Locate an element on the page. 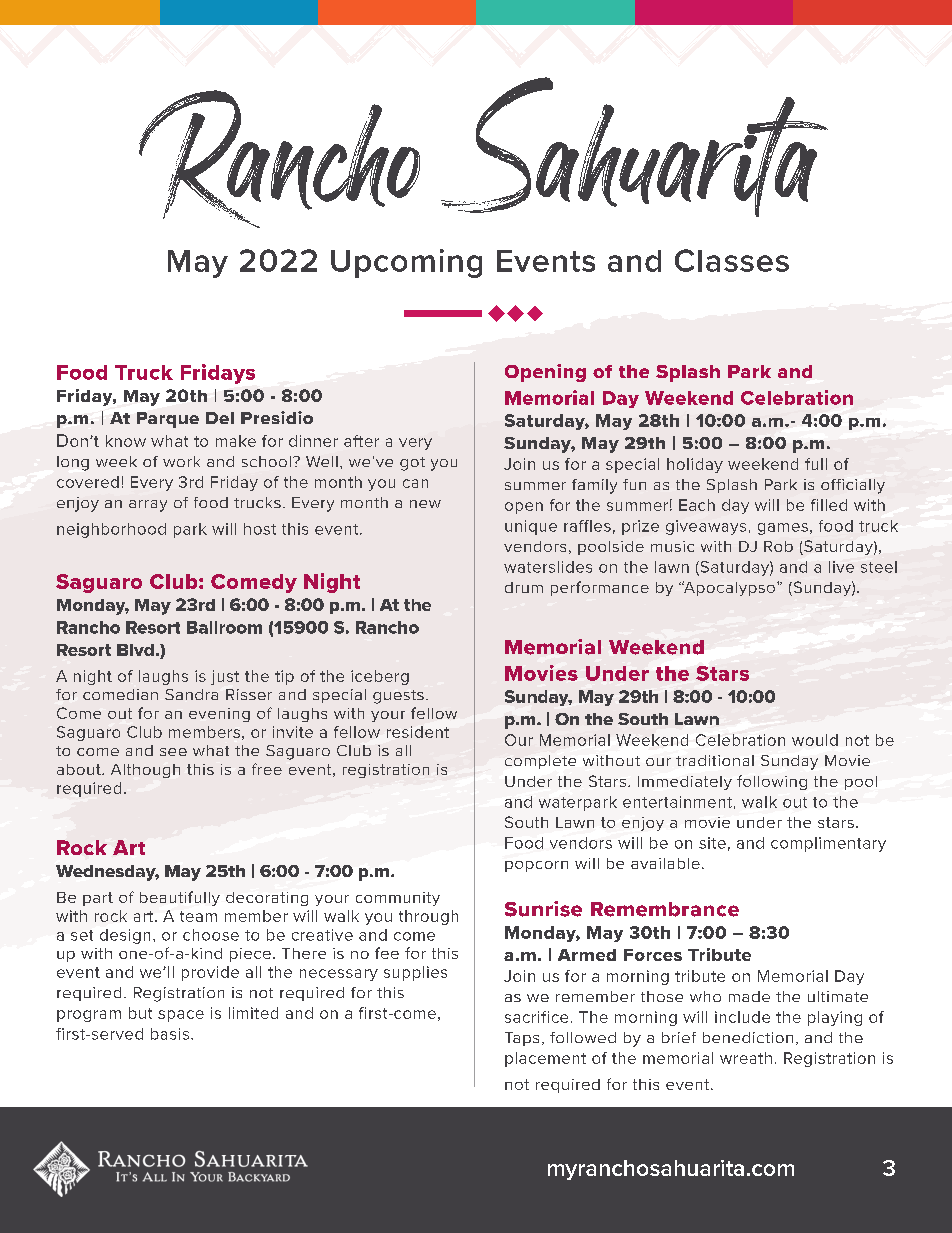 The height and width of the image is (1233, 952). Classes is located at coordinates (732, 260).
